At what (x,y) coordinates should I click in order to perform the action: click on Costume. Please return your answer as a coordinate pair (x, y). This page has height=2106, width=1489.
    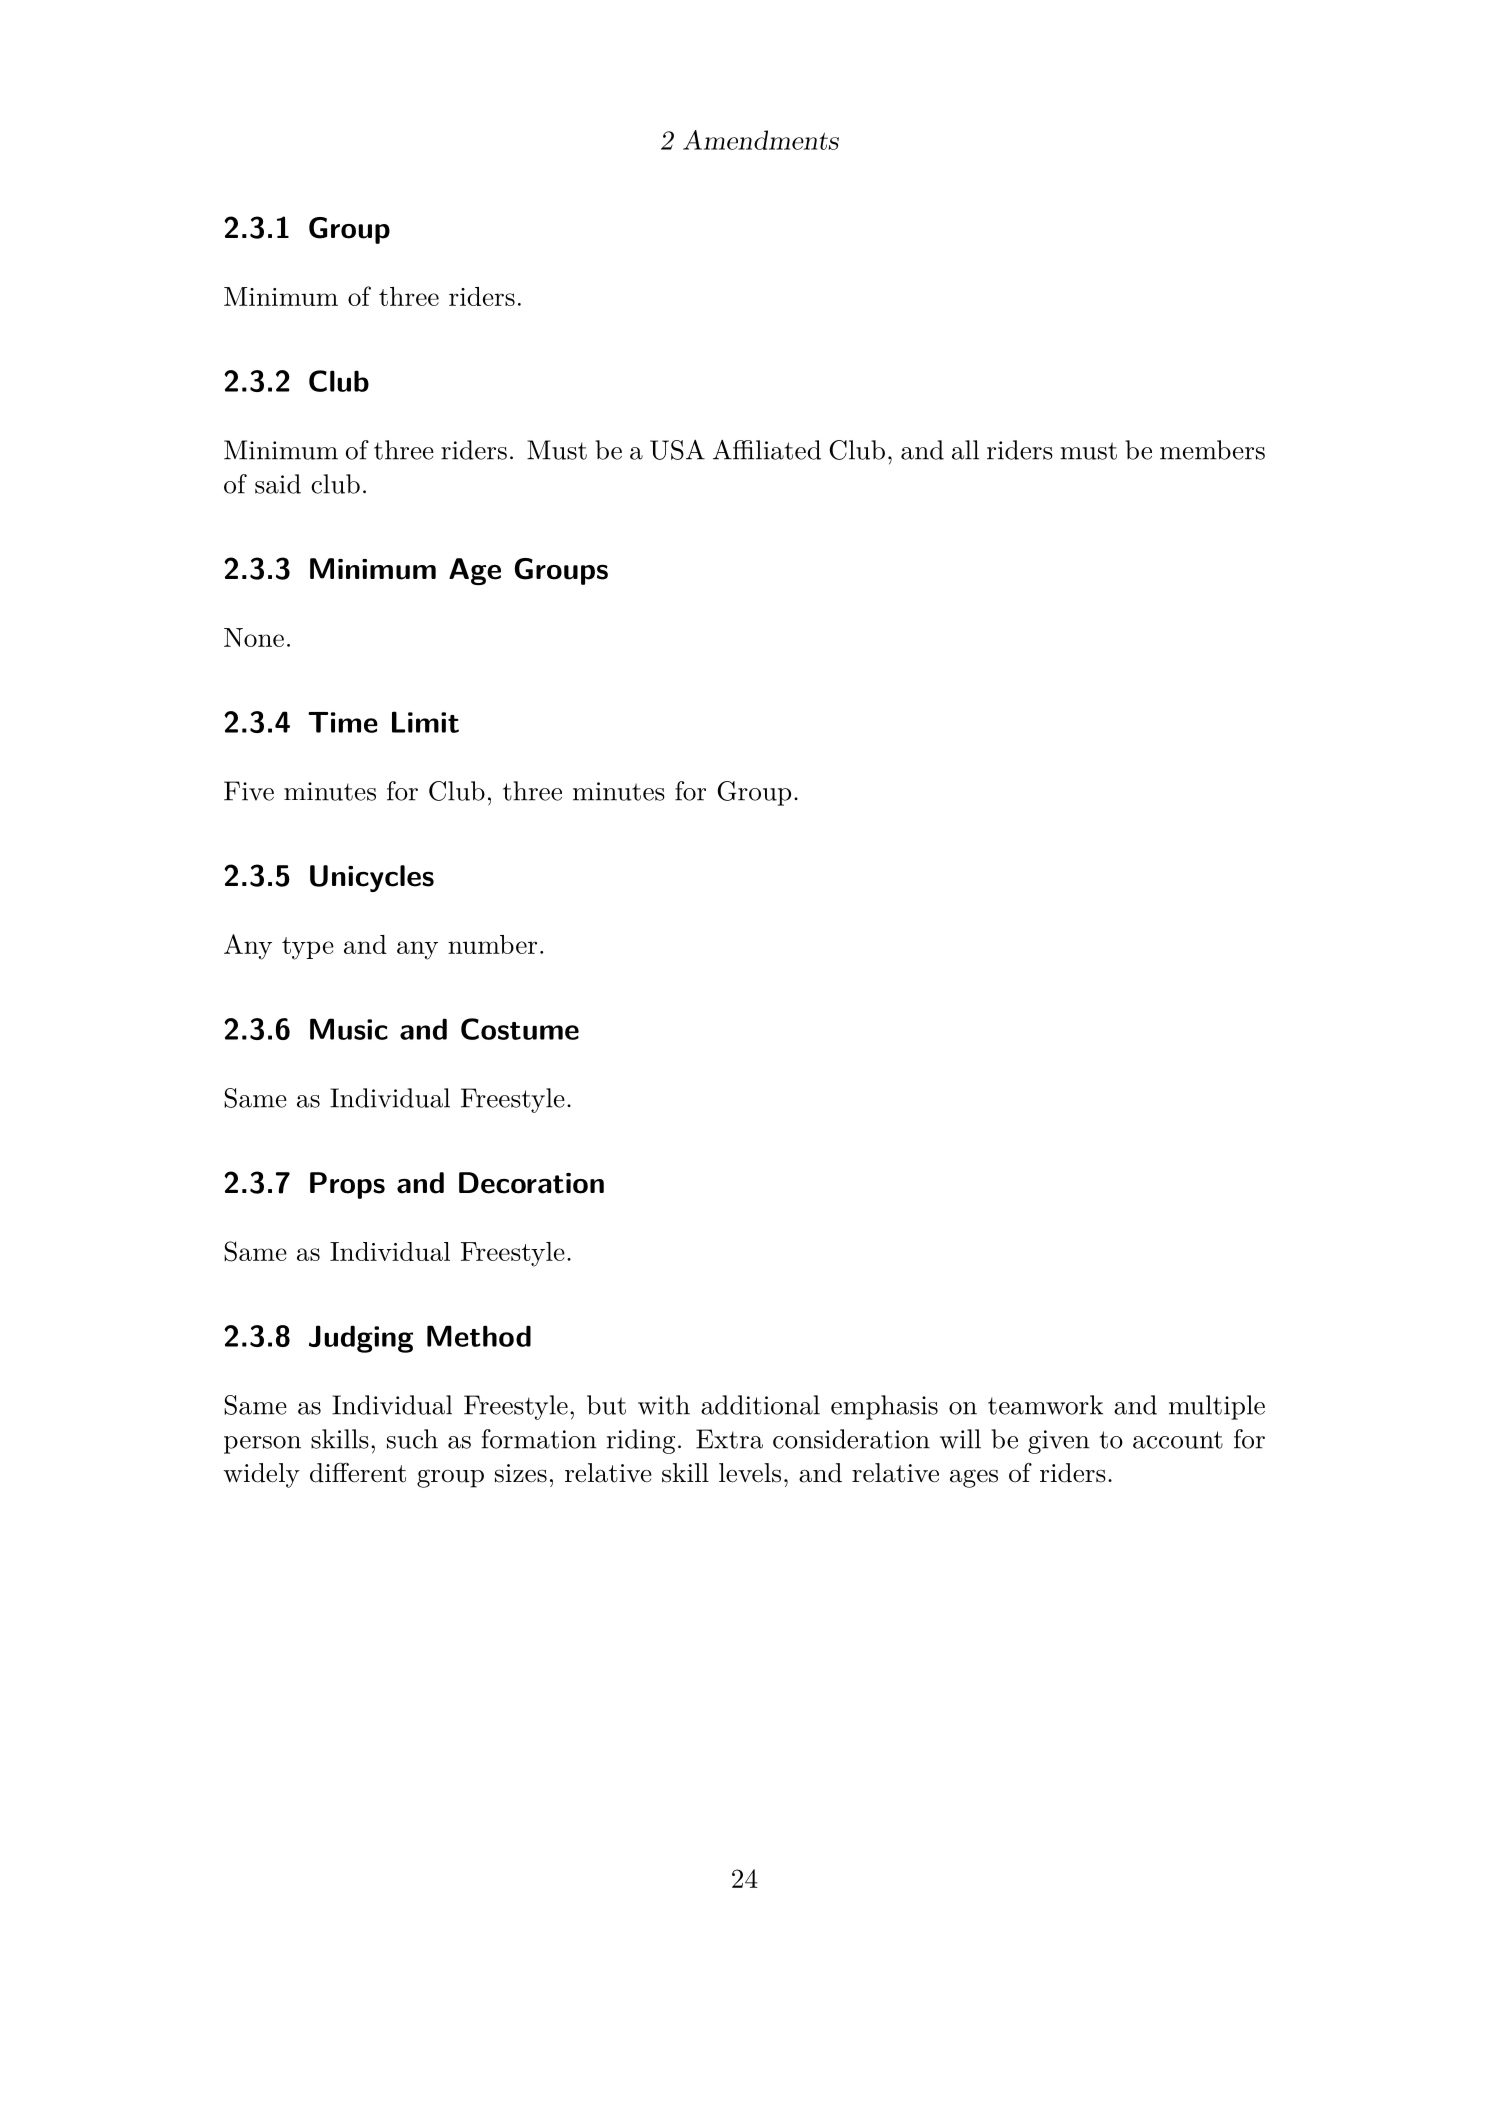
    Looking at the image, I should click on (520, 1029).
